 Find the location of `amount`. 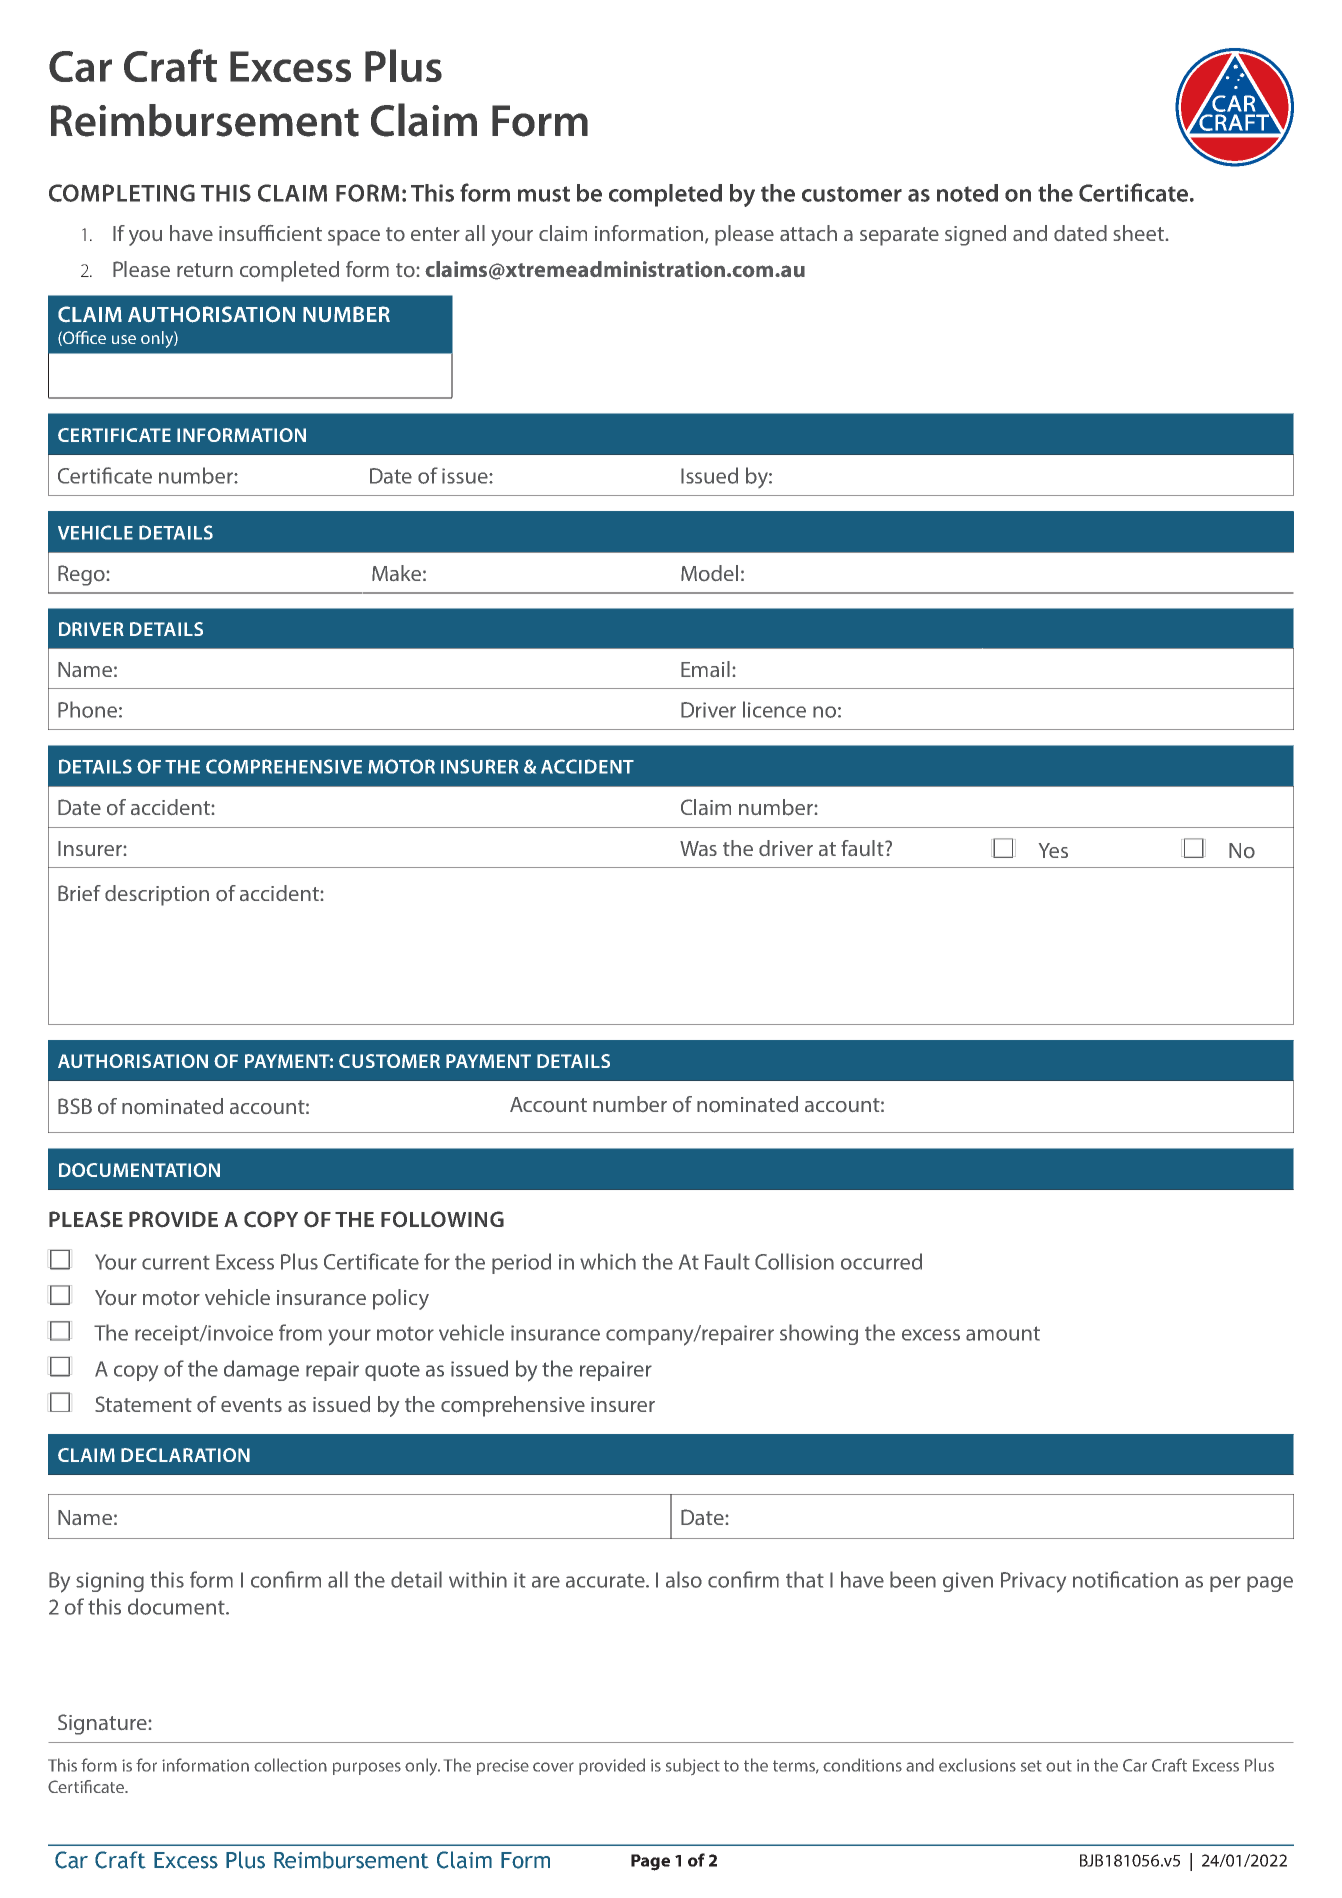

amount is located at coordinates (1003, 1333).
